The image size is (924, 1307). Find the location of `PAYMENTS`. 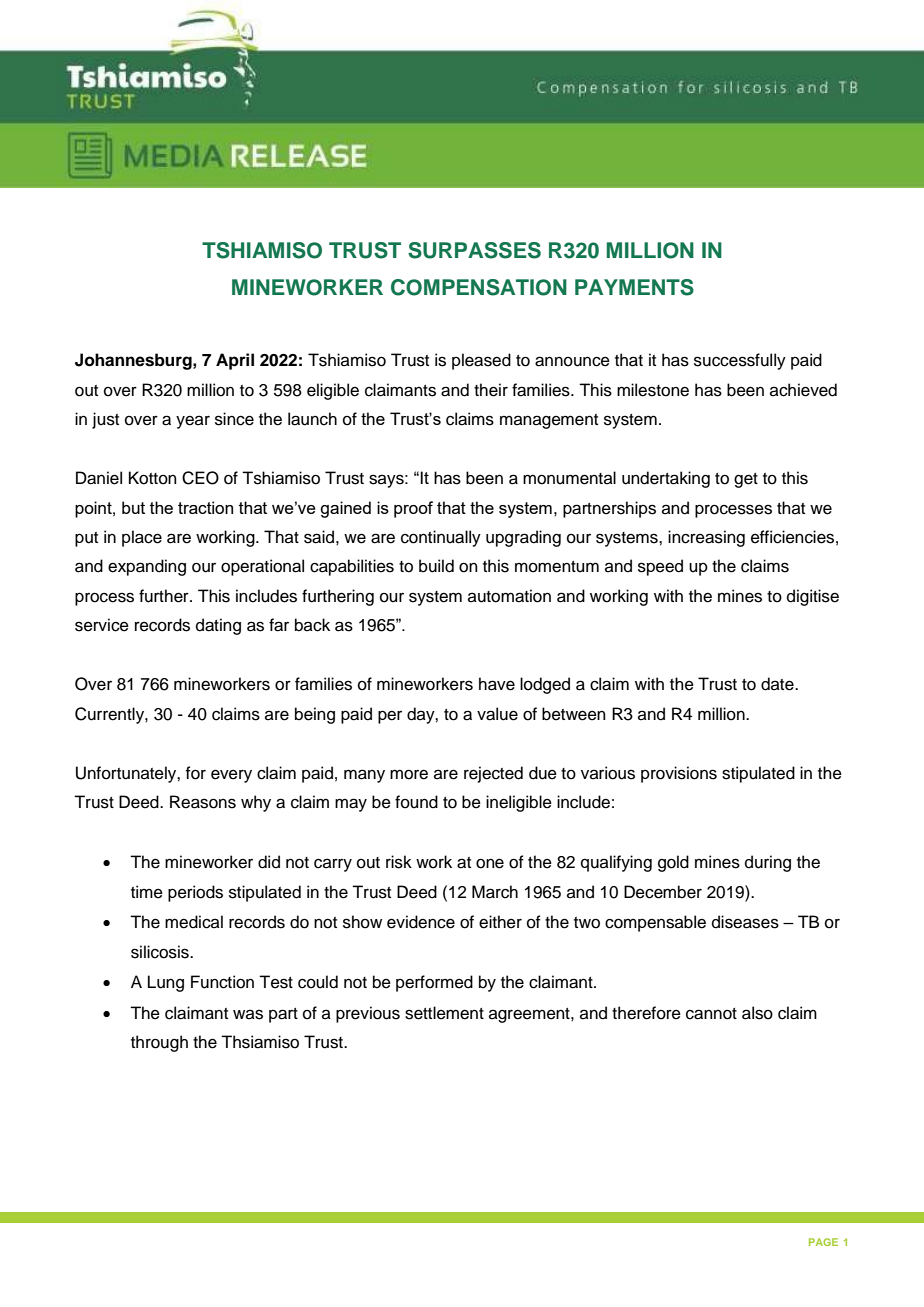

PAYMENTS is located at coordinates (634, 287).
